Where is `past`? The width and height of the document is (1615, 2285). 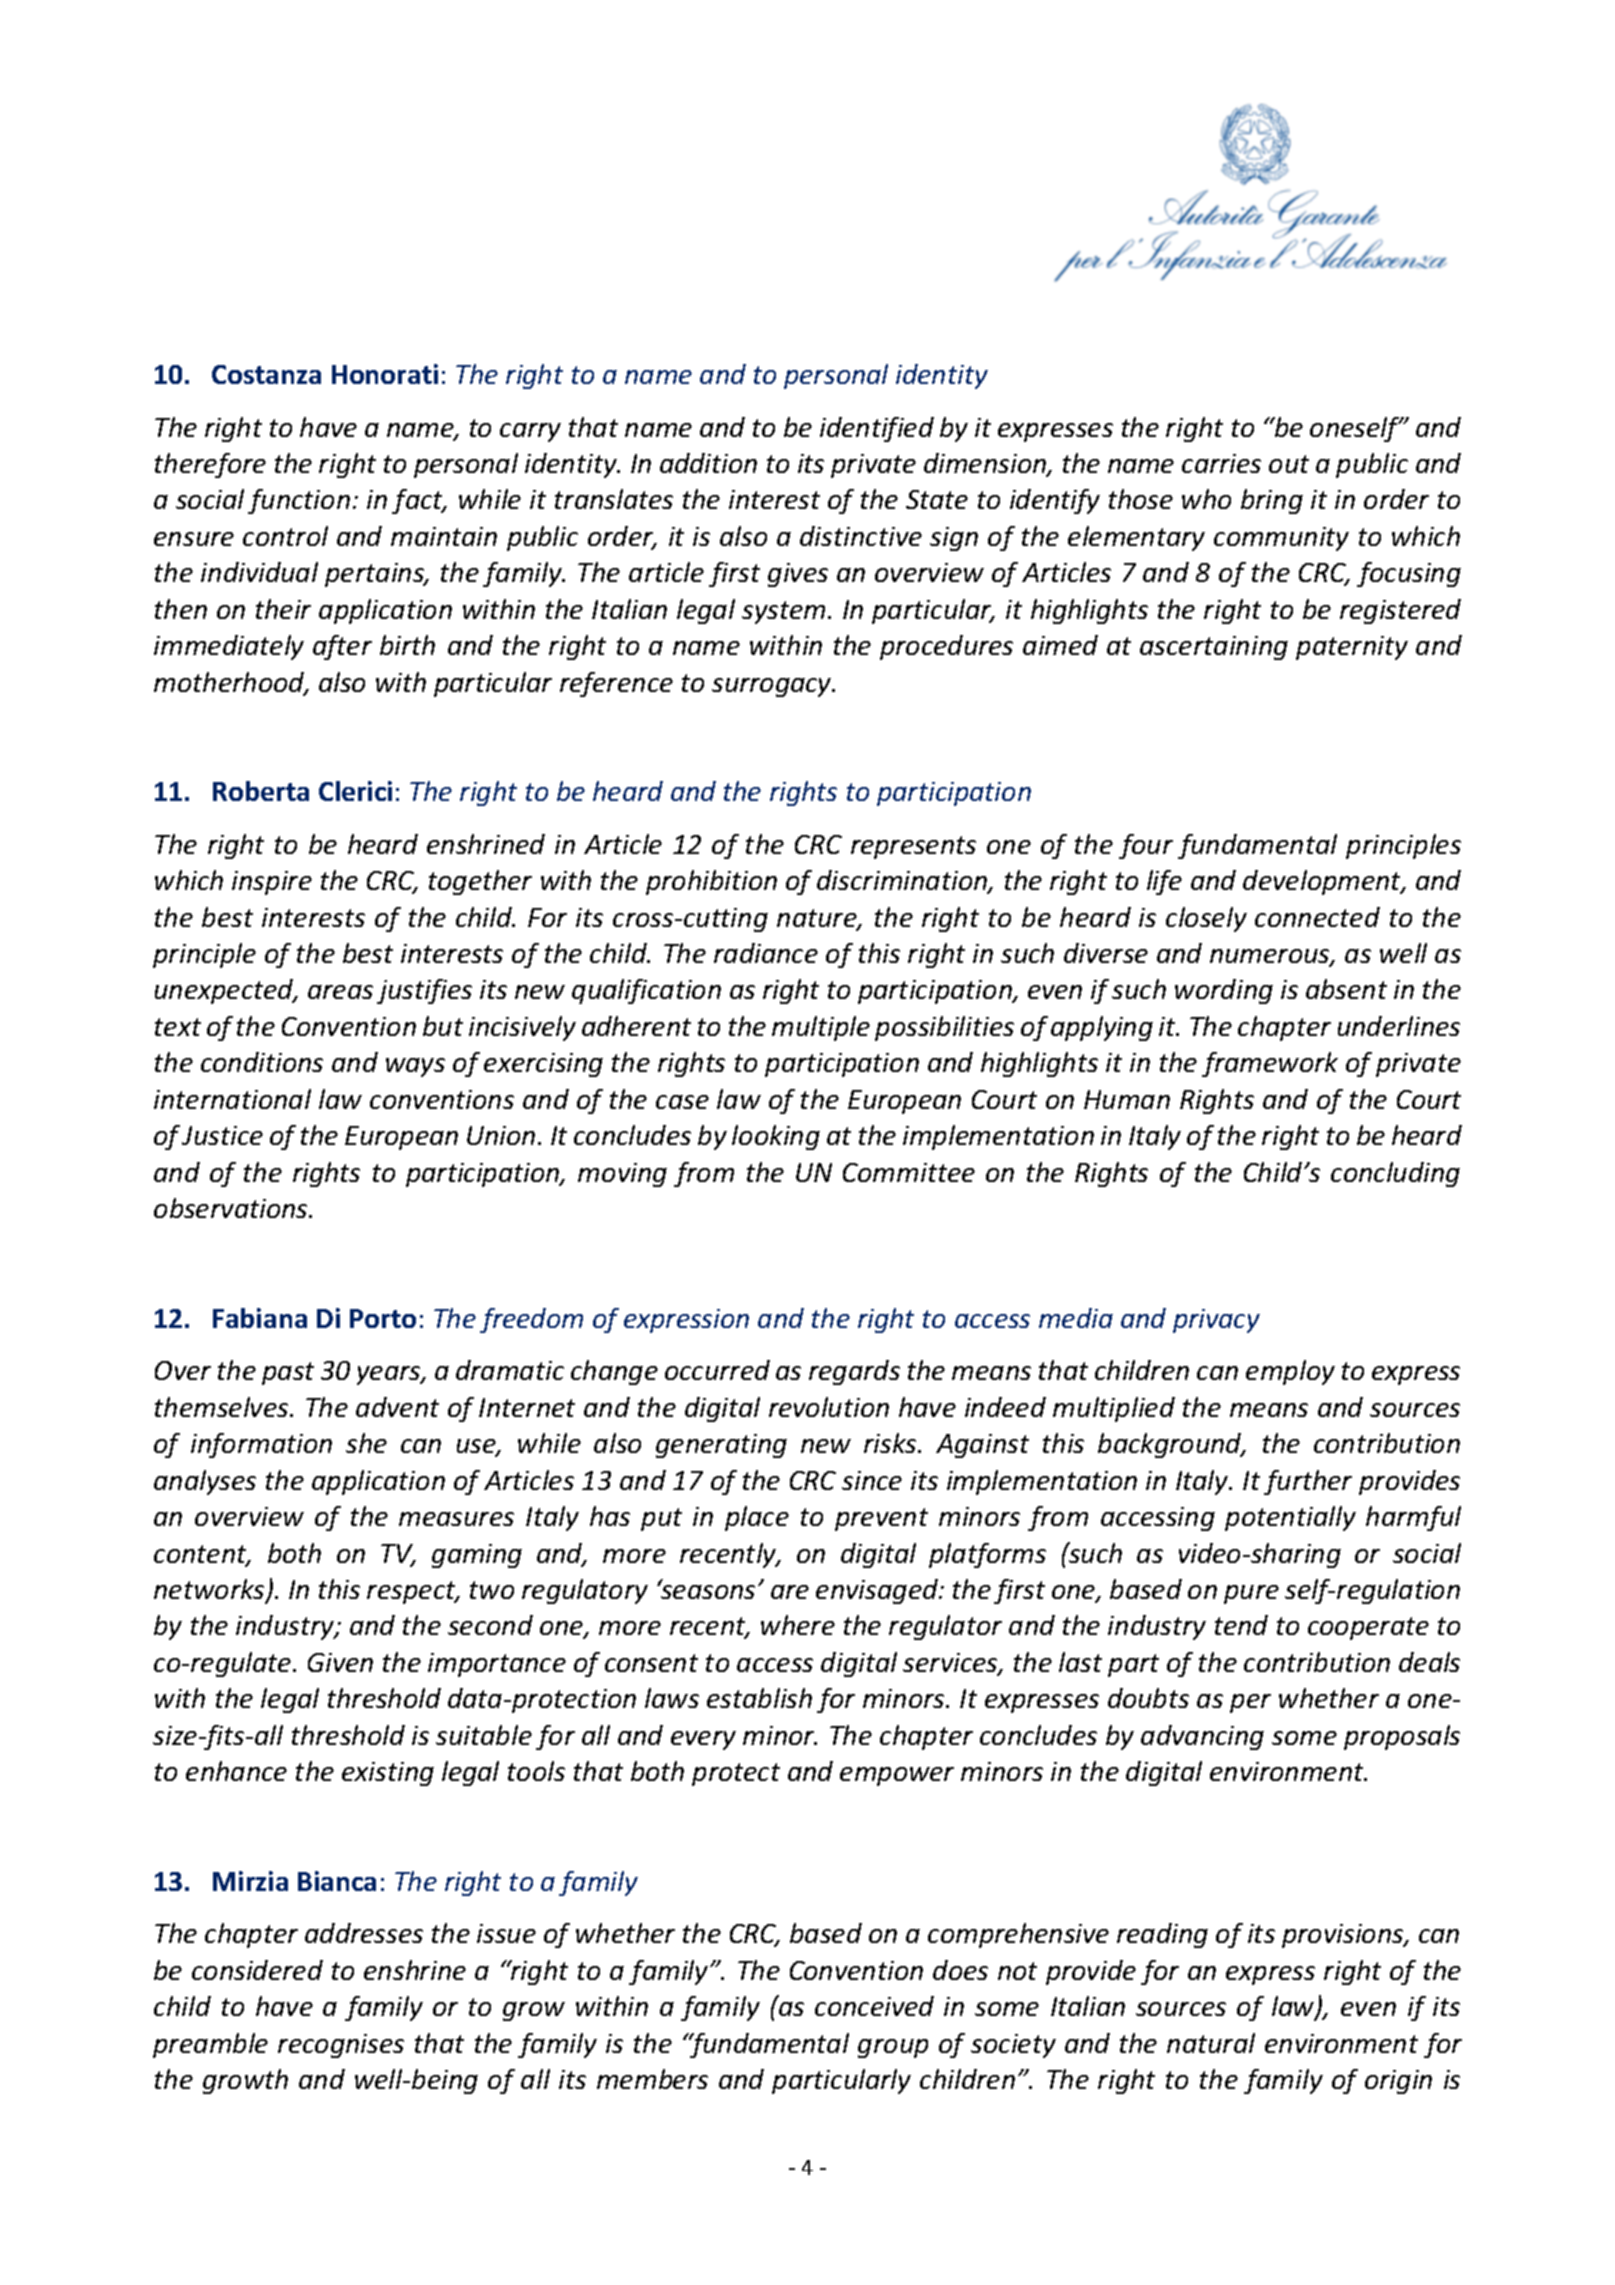 past is located at coordinates (288, 1373).
